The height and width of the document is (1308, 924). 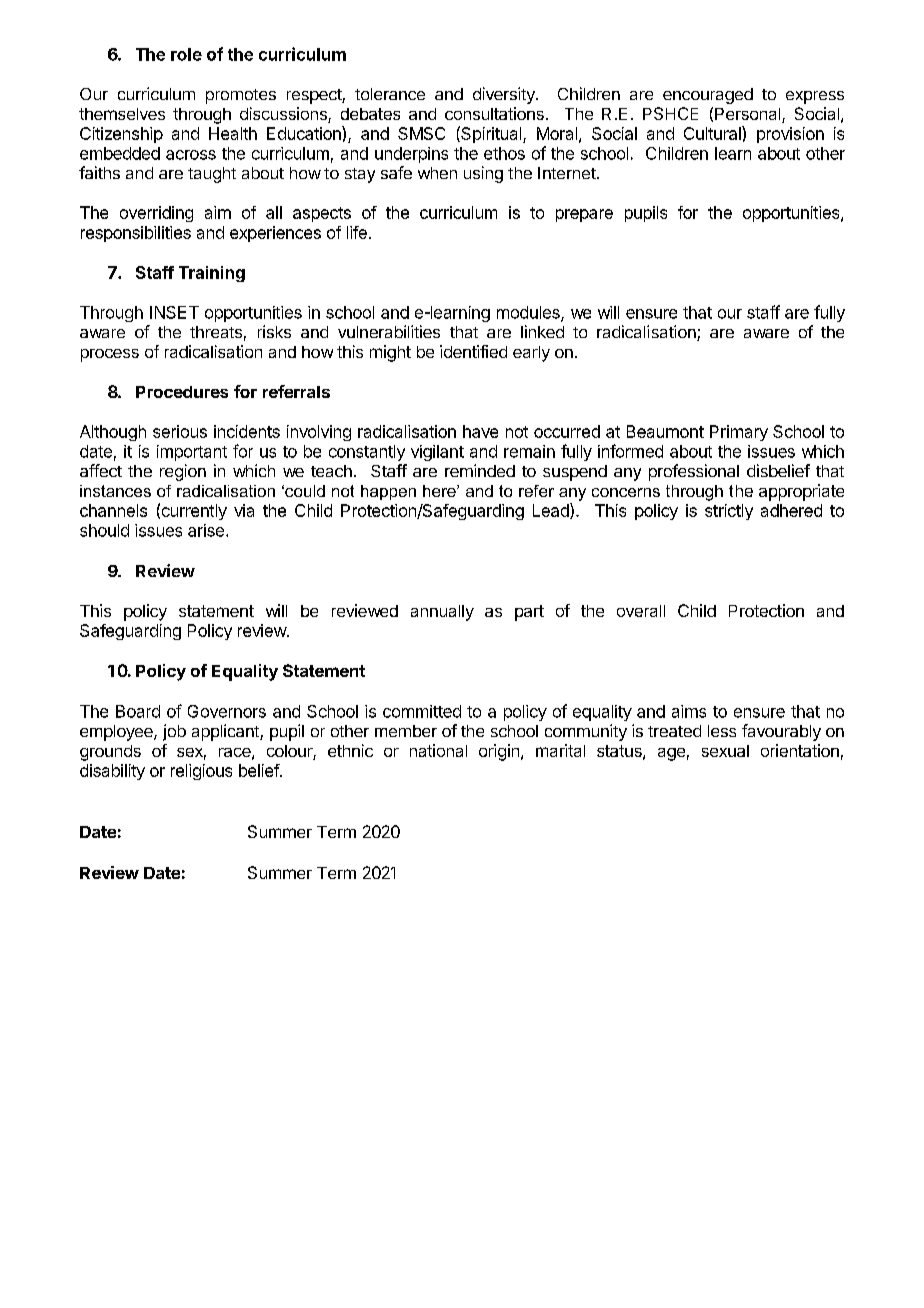 I want to click on job, so click(x=174, y=732).
